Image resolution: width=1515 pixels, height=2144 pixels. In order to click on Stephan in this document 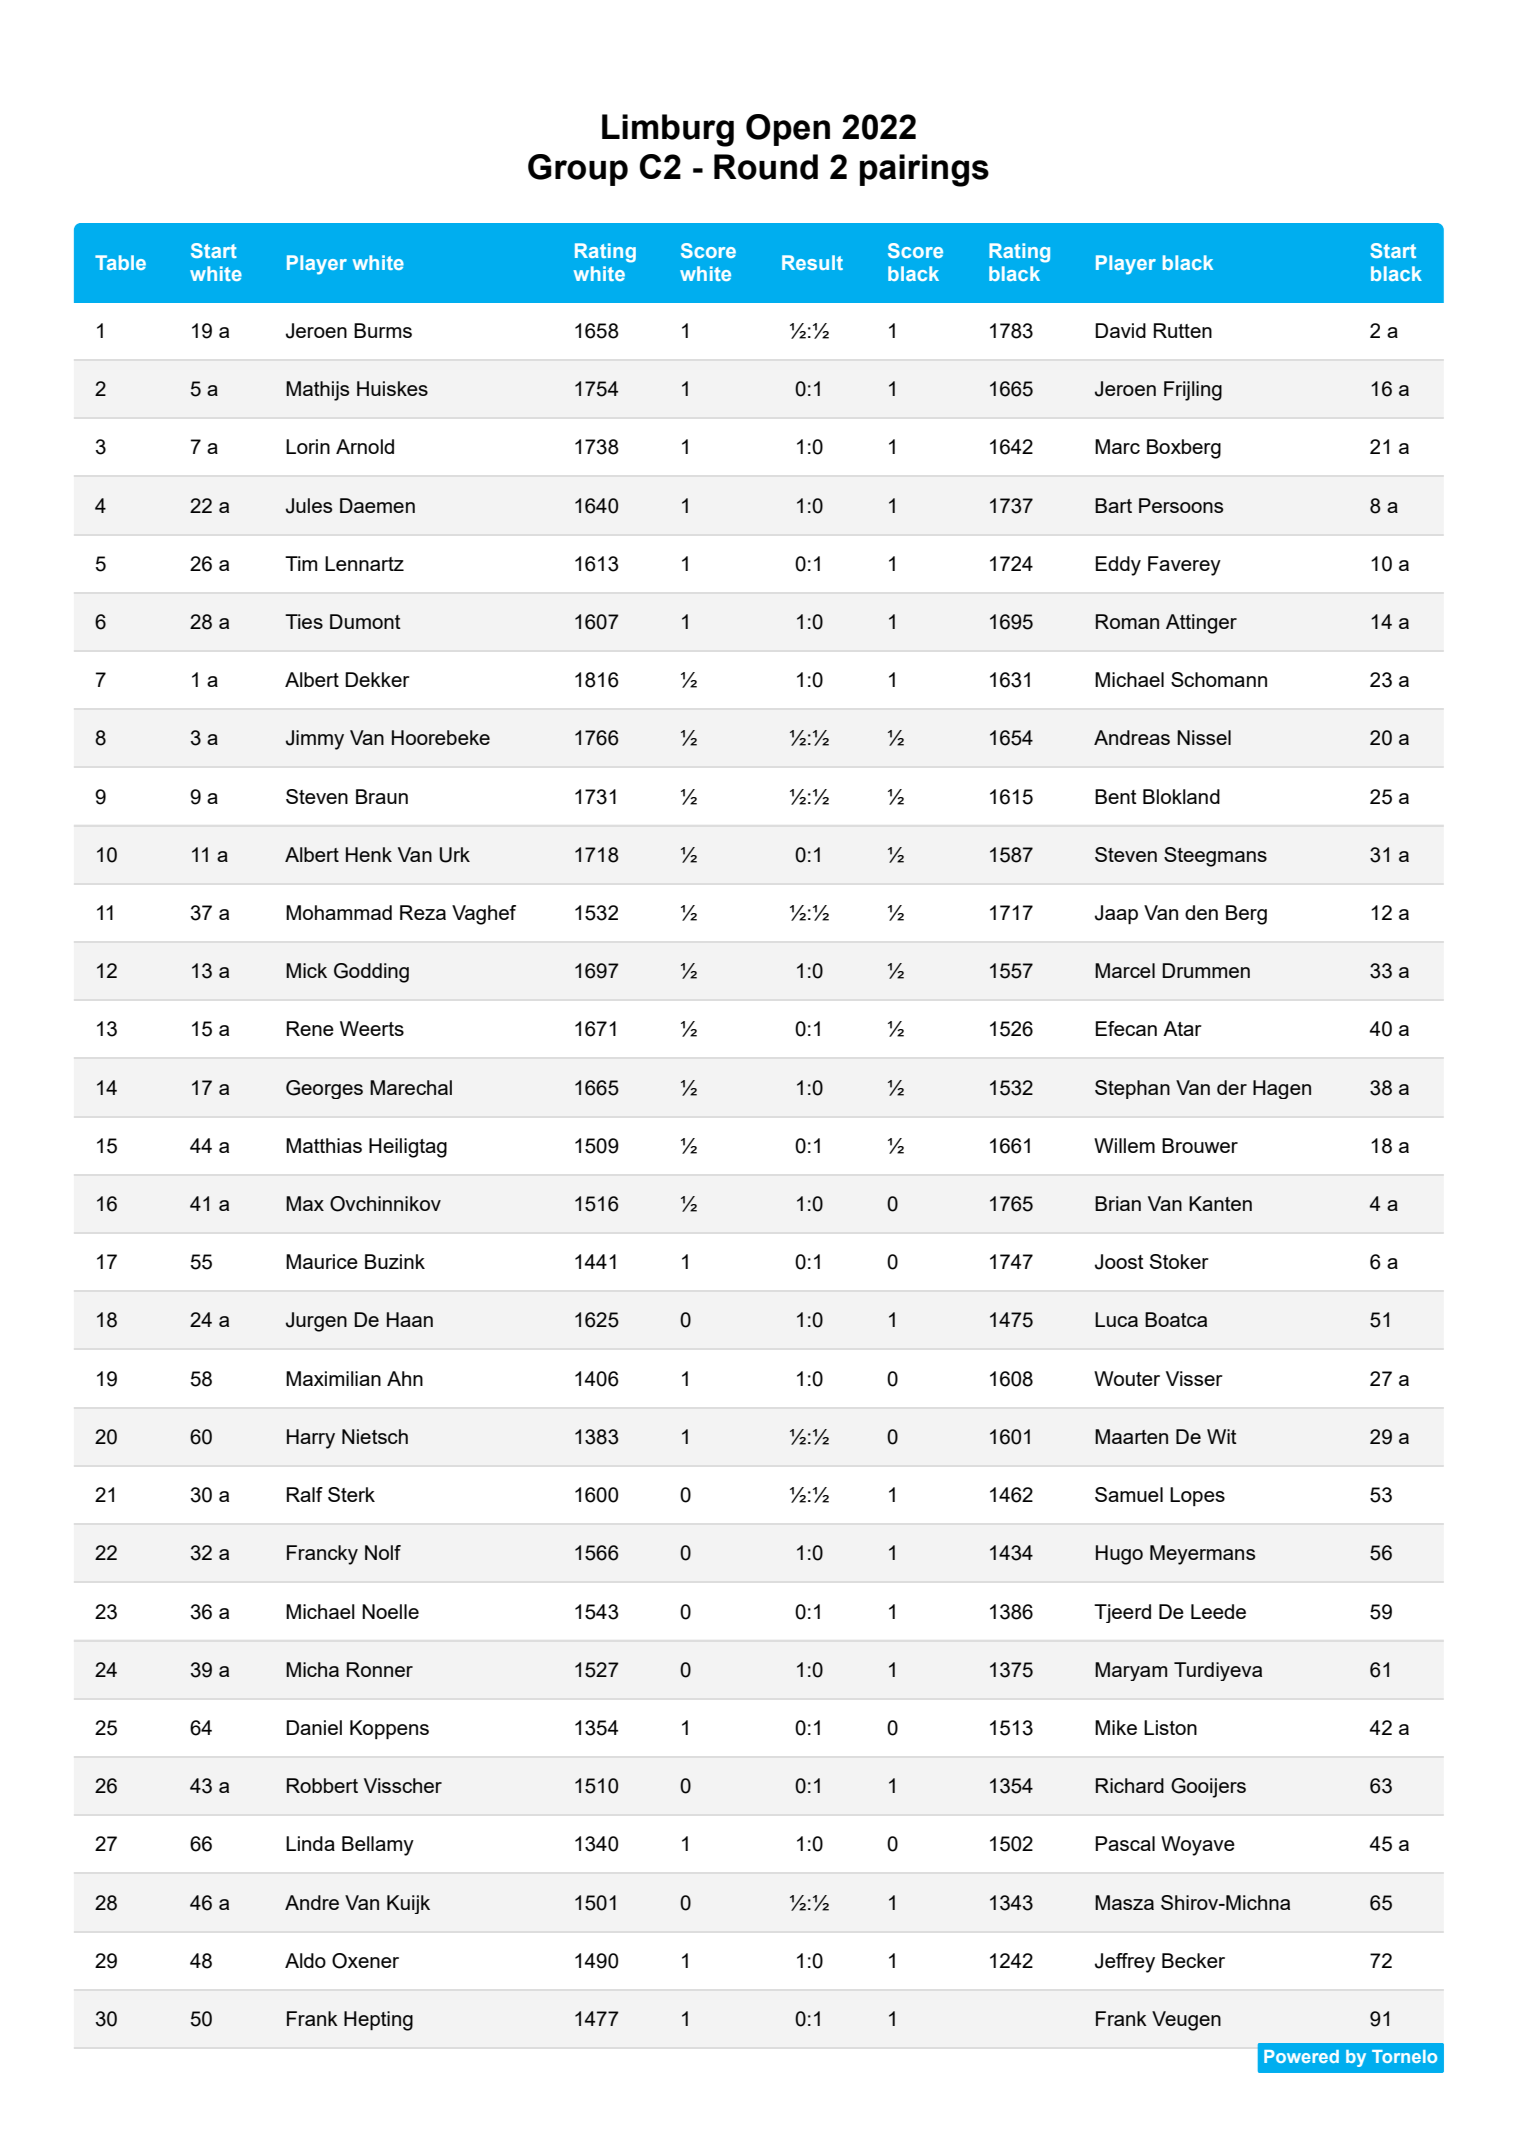, I will do `click(1132, 1089)`.
